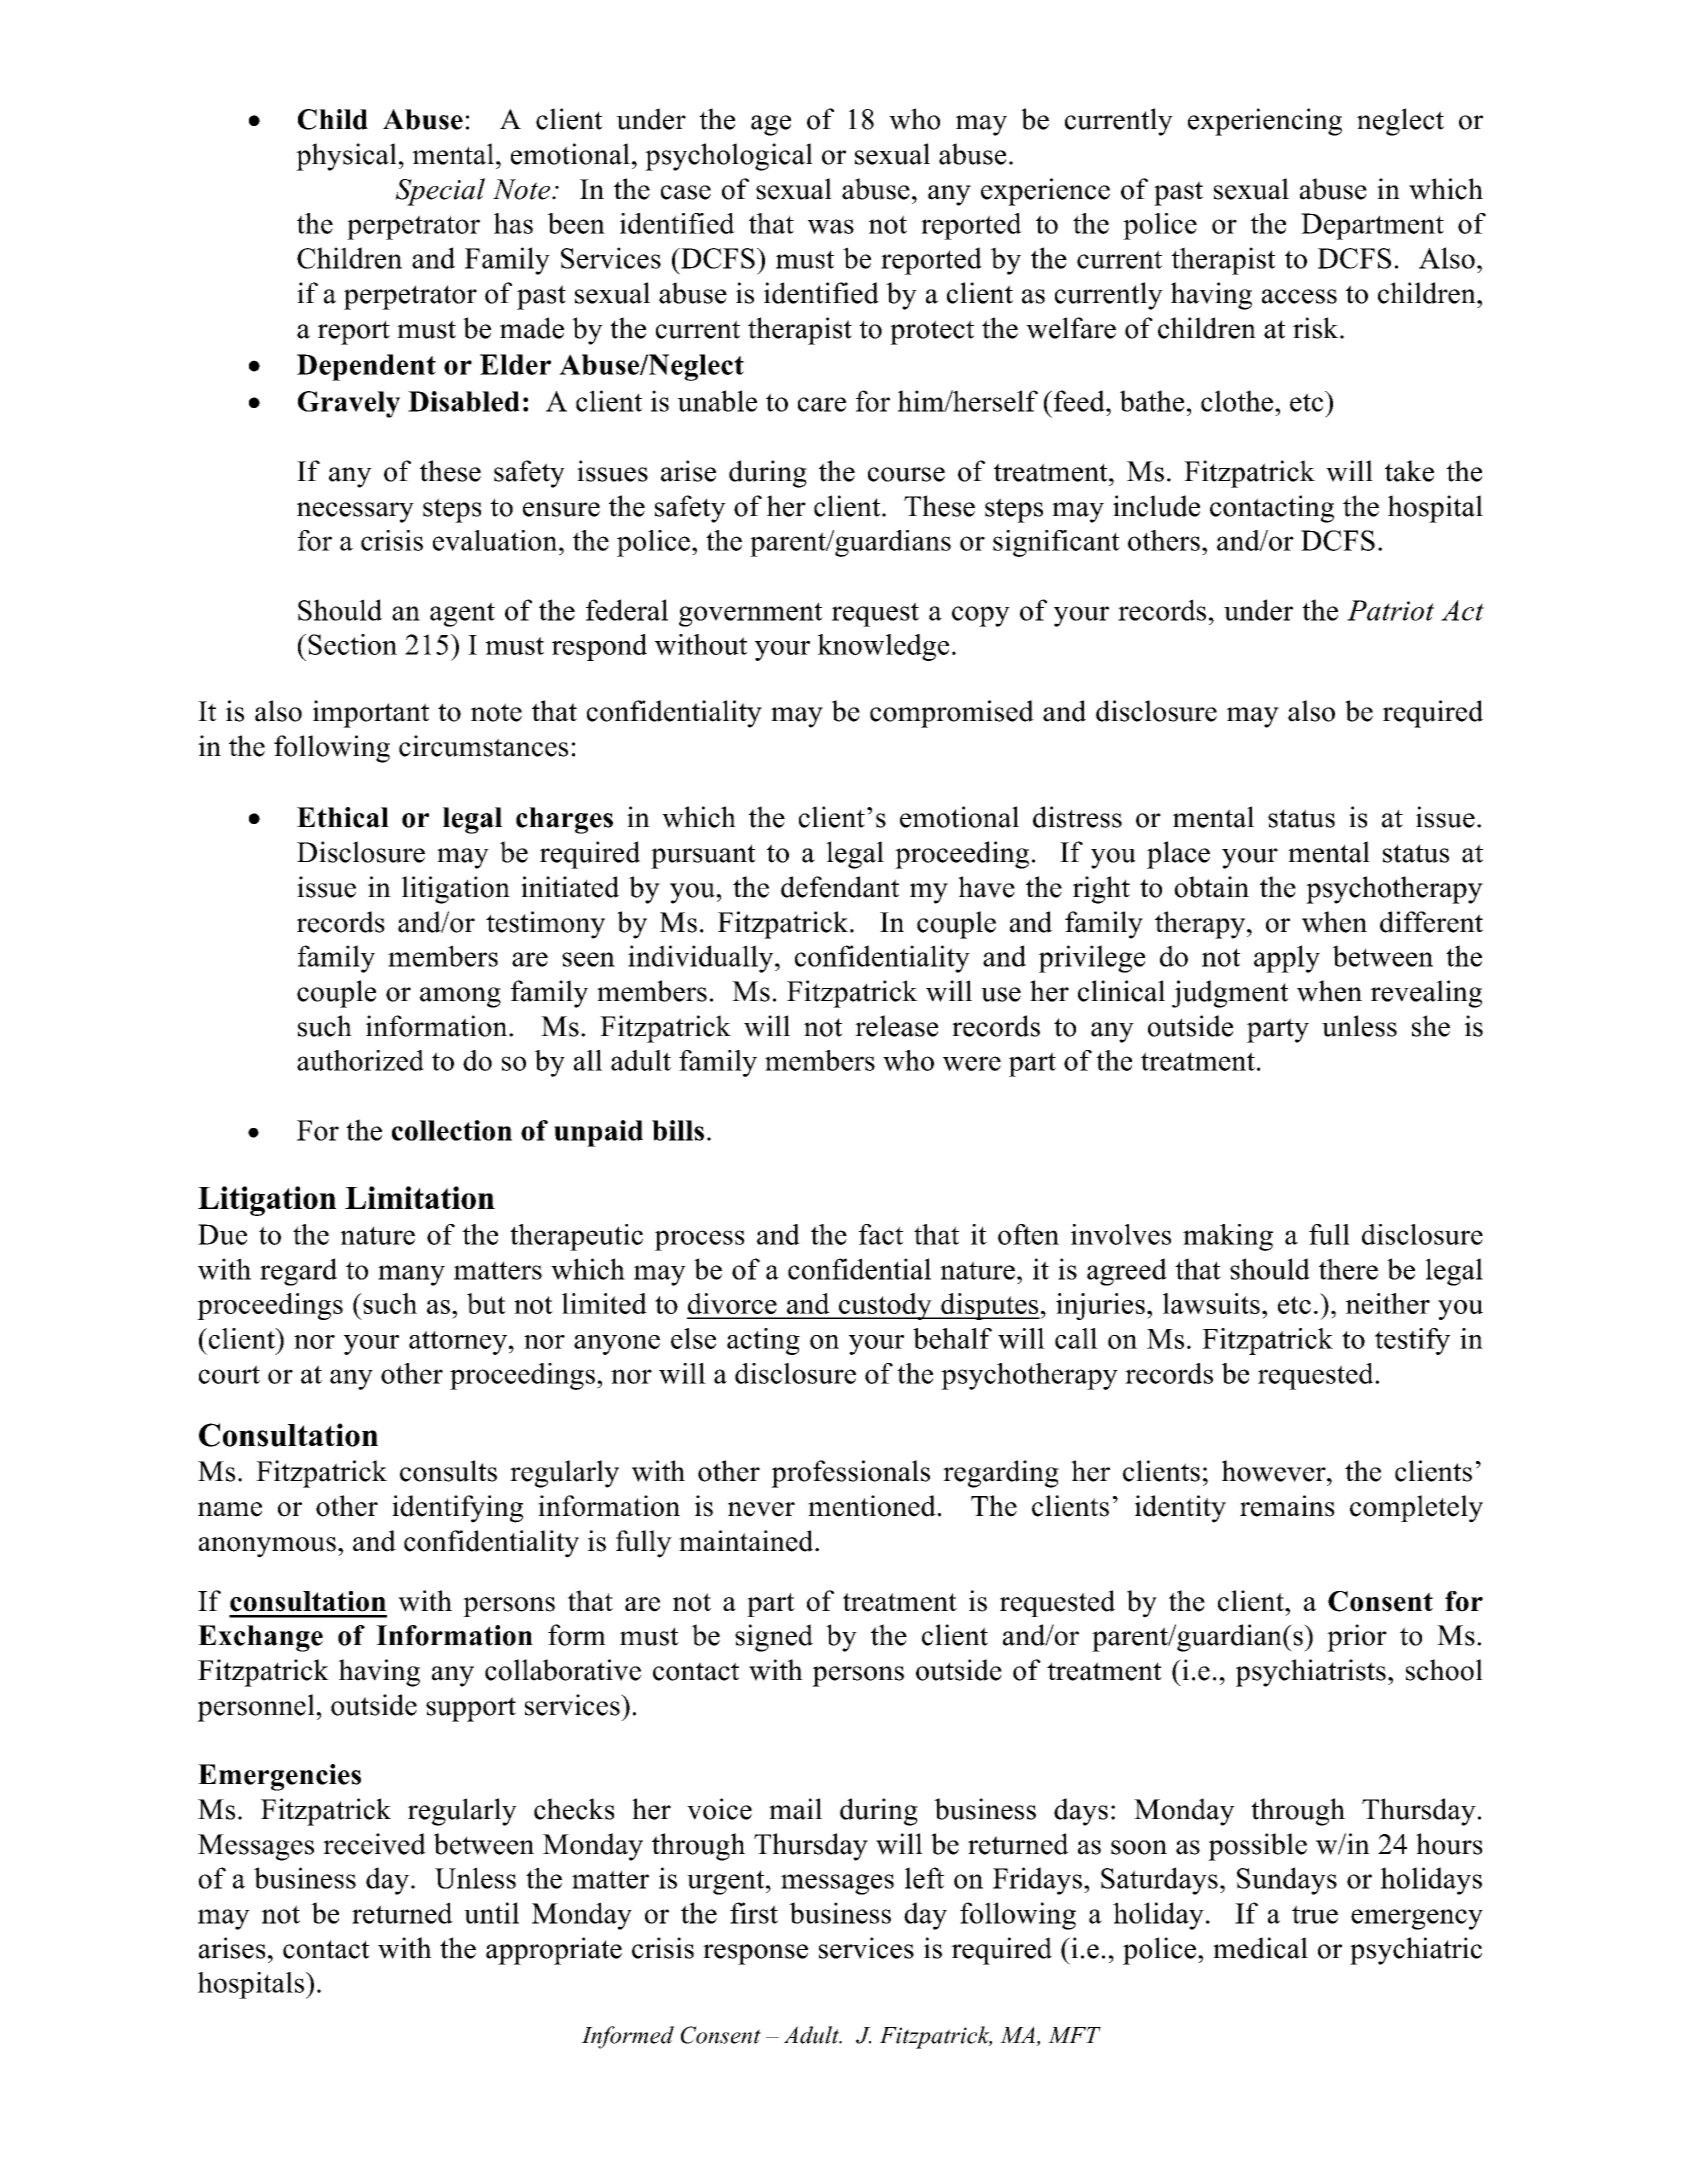  I want to click on experiencing, so click(1265, 122).
